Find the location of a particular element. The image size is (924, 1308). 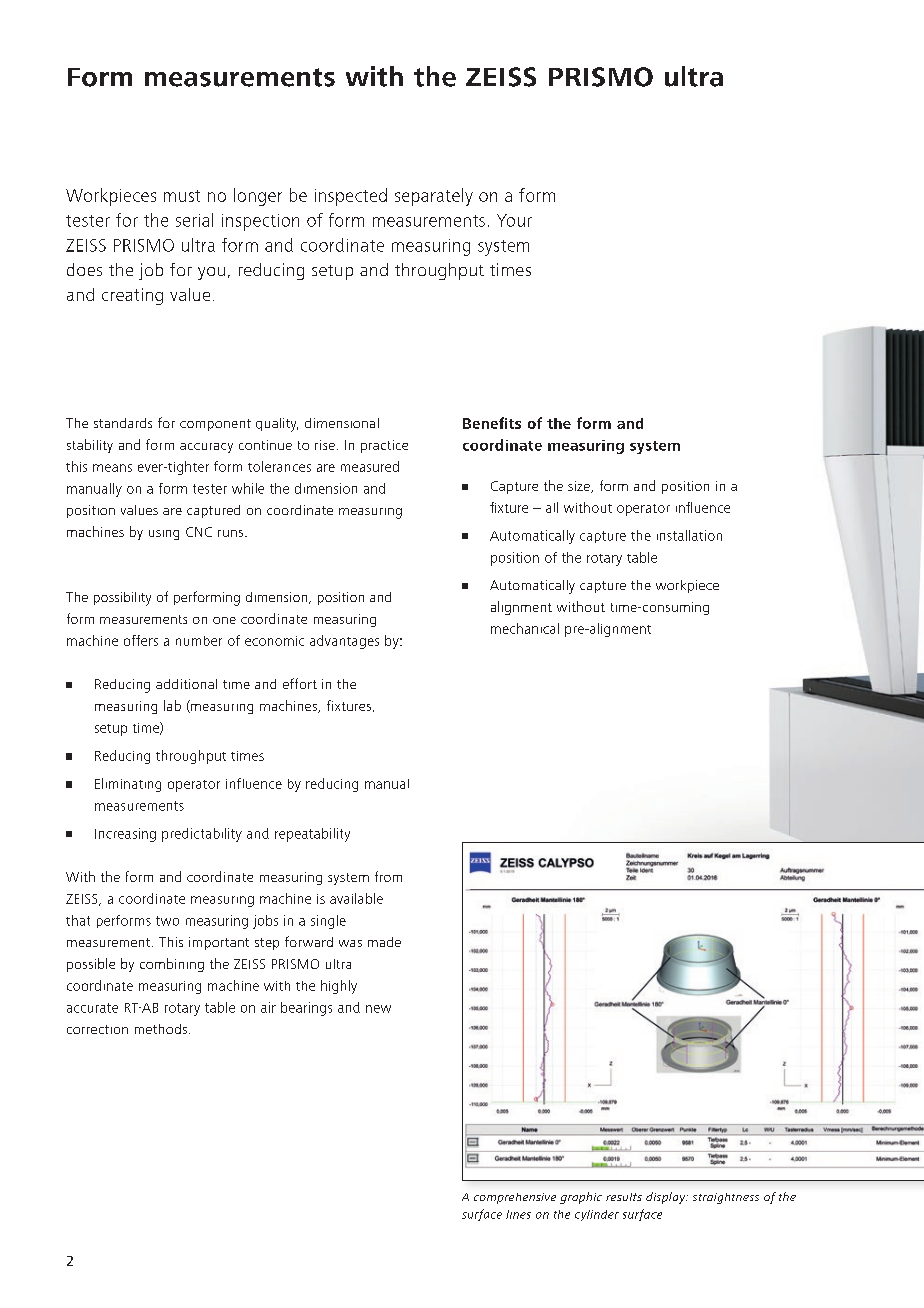

means is located at coordinates (112, 468).
